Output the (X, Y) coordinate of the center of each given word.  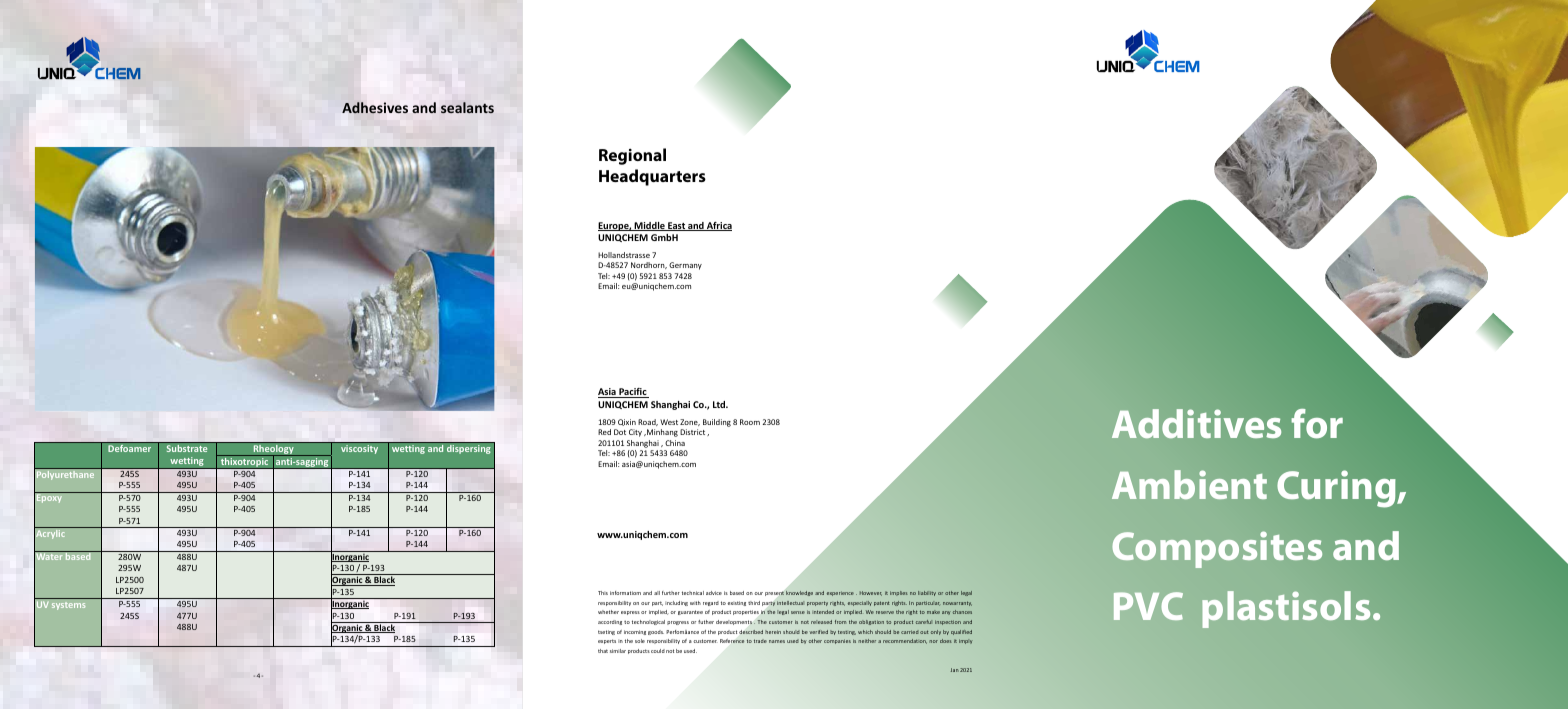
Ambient (1189, 484)
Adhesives (375, 108)
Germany (685, 266)
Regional (632, 156)
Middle (650, 226)
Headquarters (652, 177)
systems (68, 606)
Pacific (633, 393)
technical (693, 593)
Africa (718, 226)
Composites (1217, 550)
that (603, 651)
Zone (690, 422)
